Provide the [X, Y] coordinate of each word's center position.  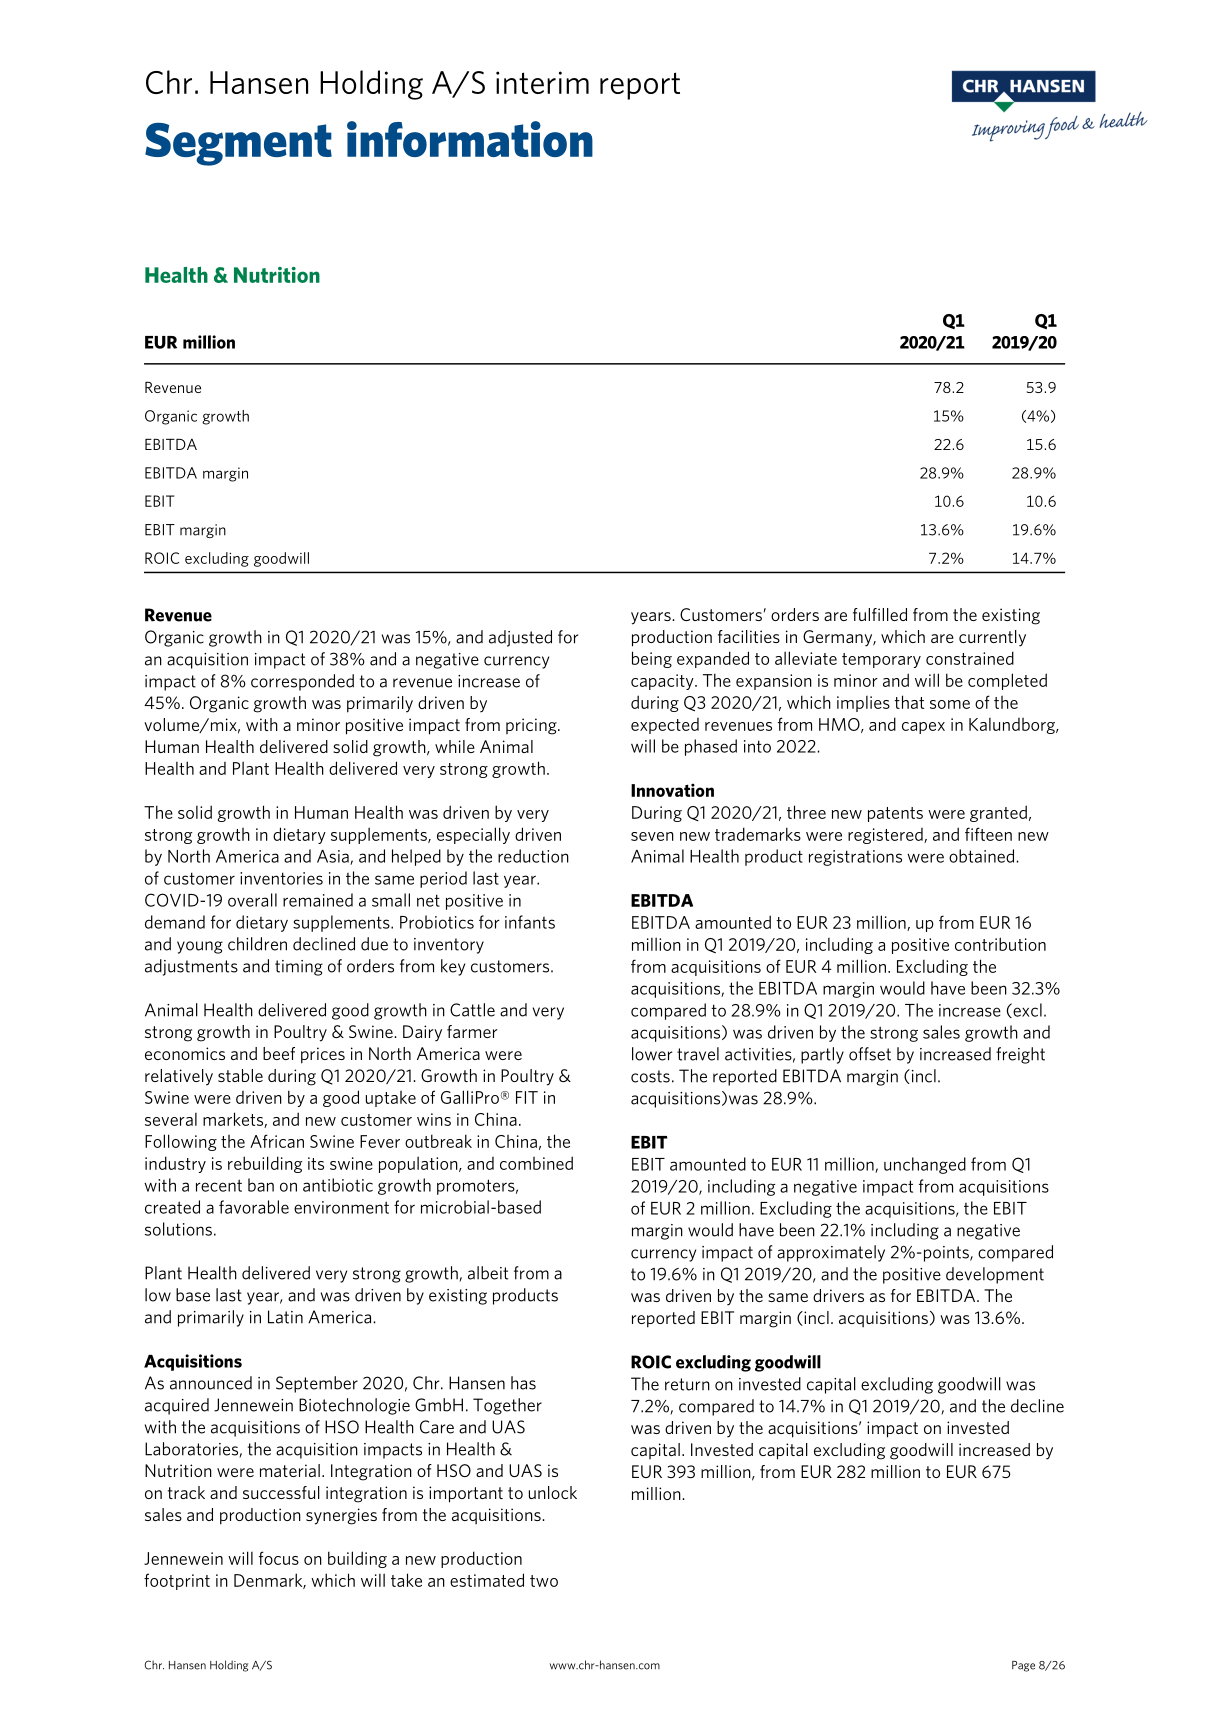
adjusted [520, 638]
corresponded [302, 682]
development [995, 1275]
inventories [281, 878]
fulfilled [880, 614]
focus [279, 1558]
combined [536, 1163]
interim [542, 82]
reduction [533, 856]
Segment [238, 144]
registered [886, 836]
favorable [254, 1207]
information [470, 139]
